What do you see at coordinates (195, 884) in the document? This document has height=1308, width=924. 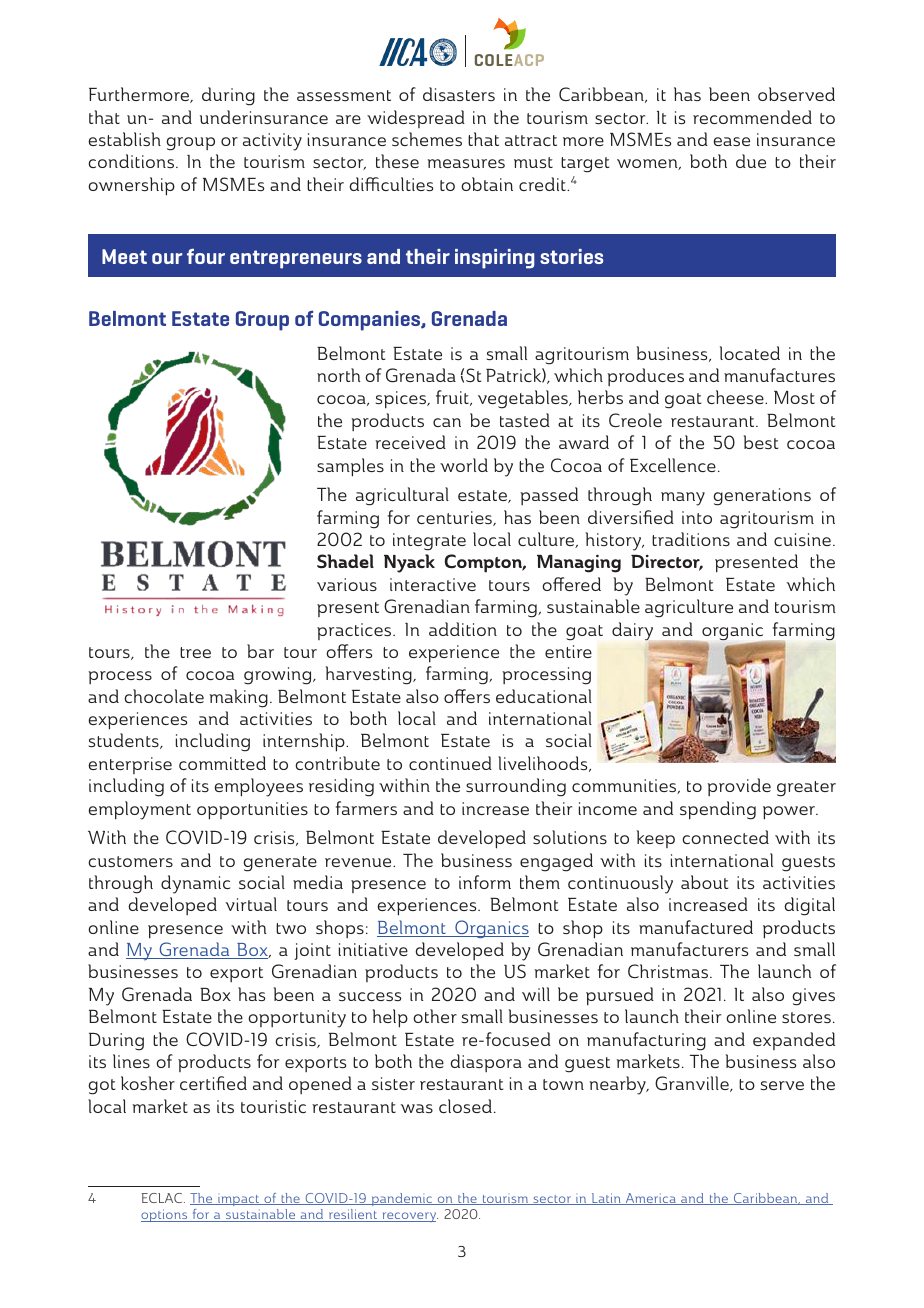 I see `dynamic` at bounding box center [195, 884].
